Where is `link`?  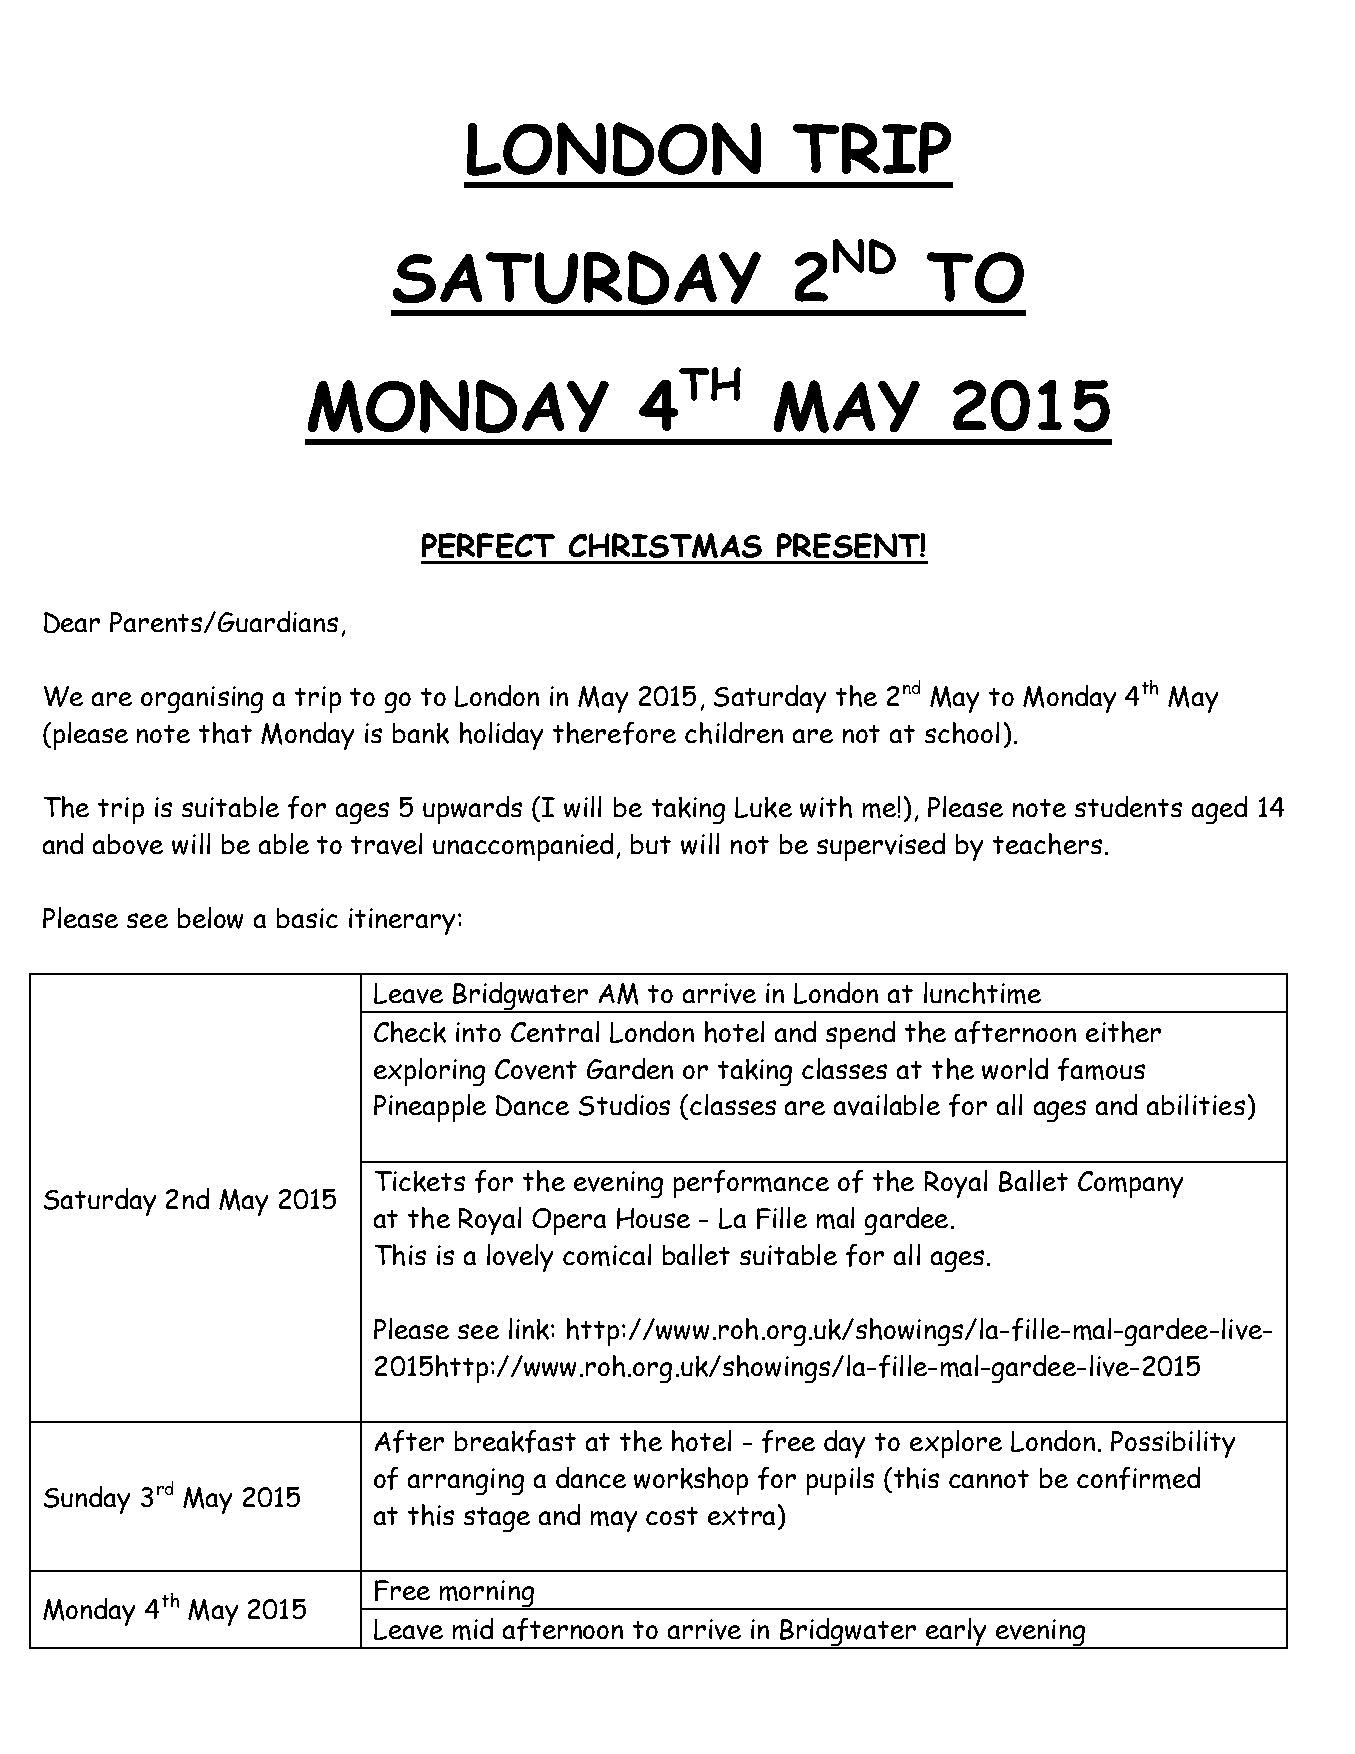
link is located at coordinates (530, 1329).
